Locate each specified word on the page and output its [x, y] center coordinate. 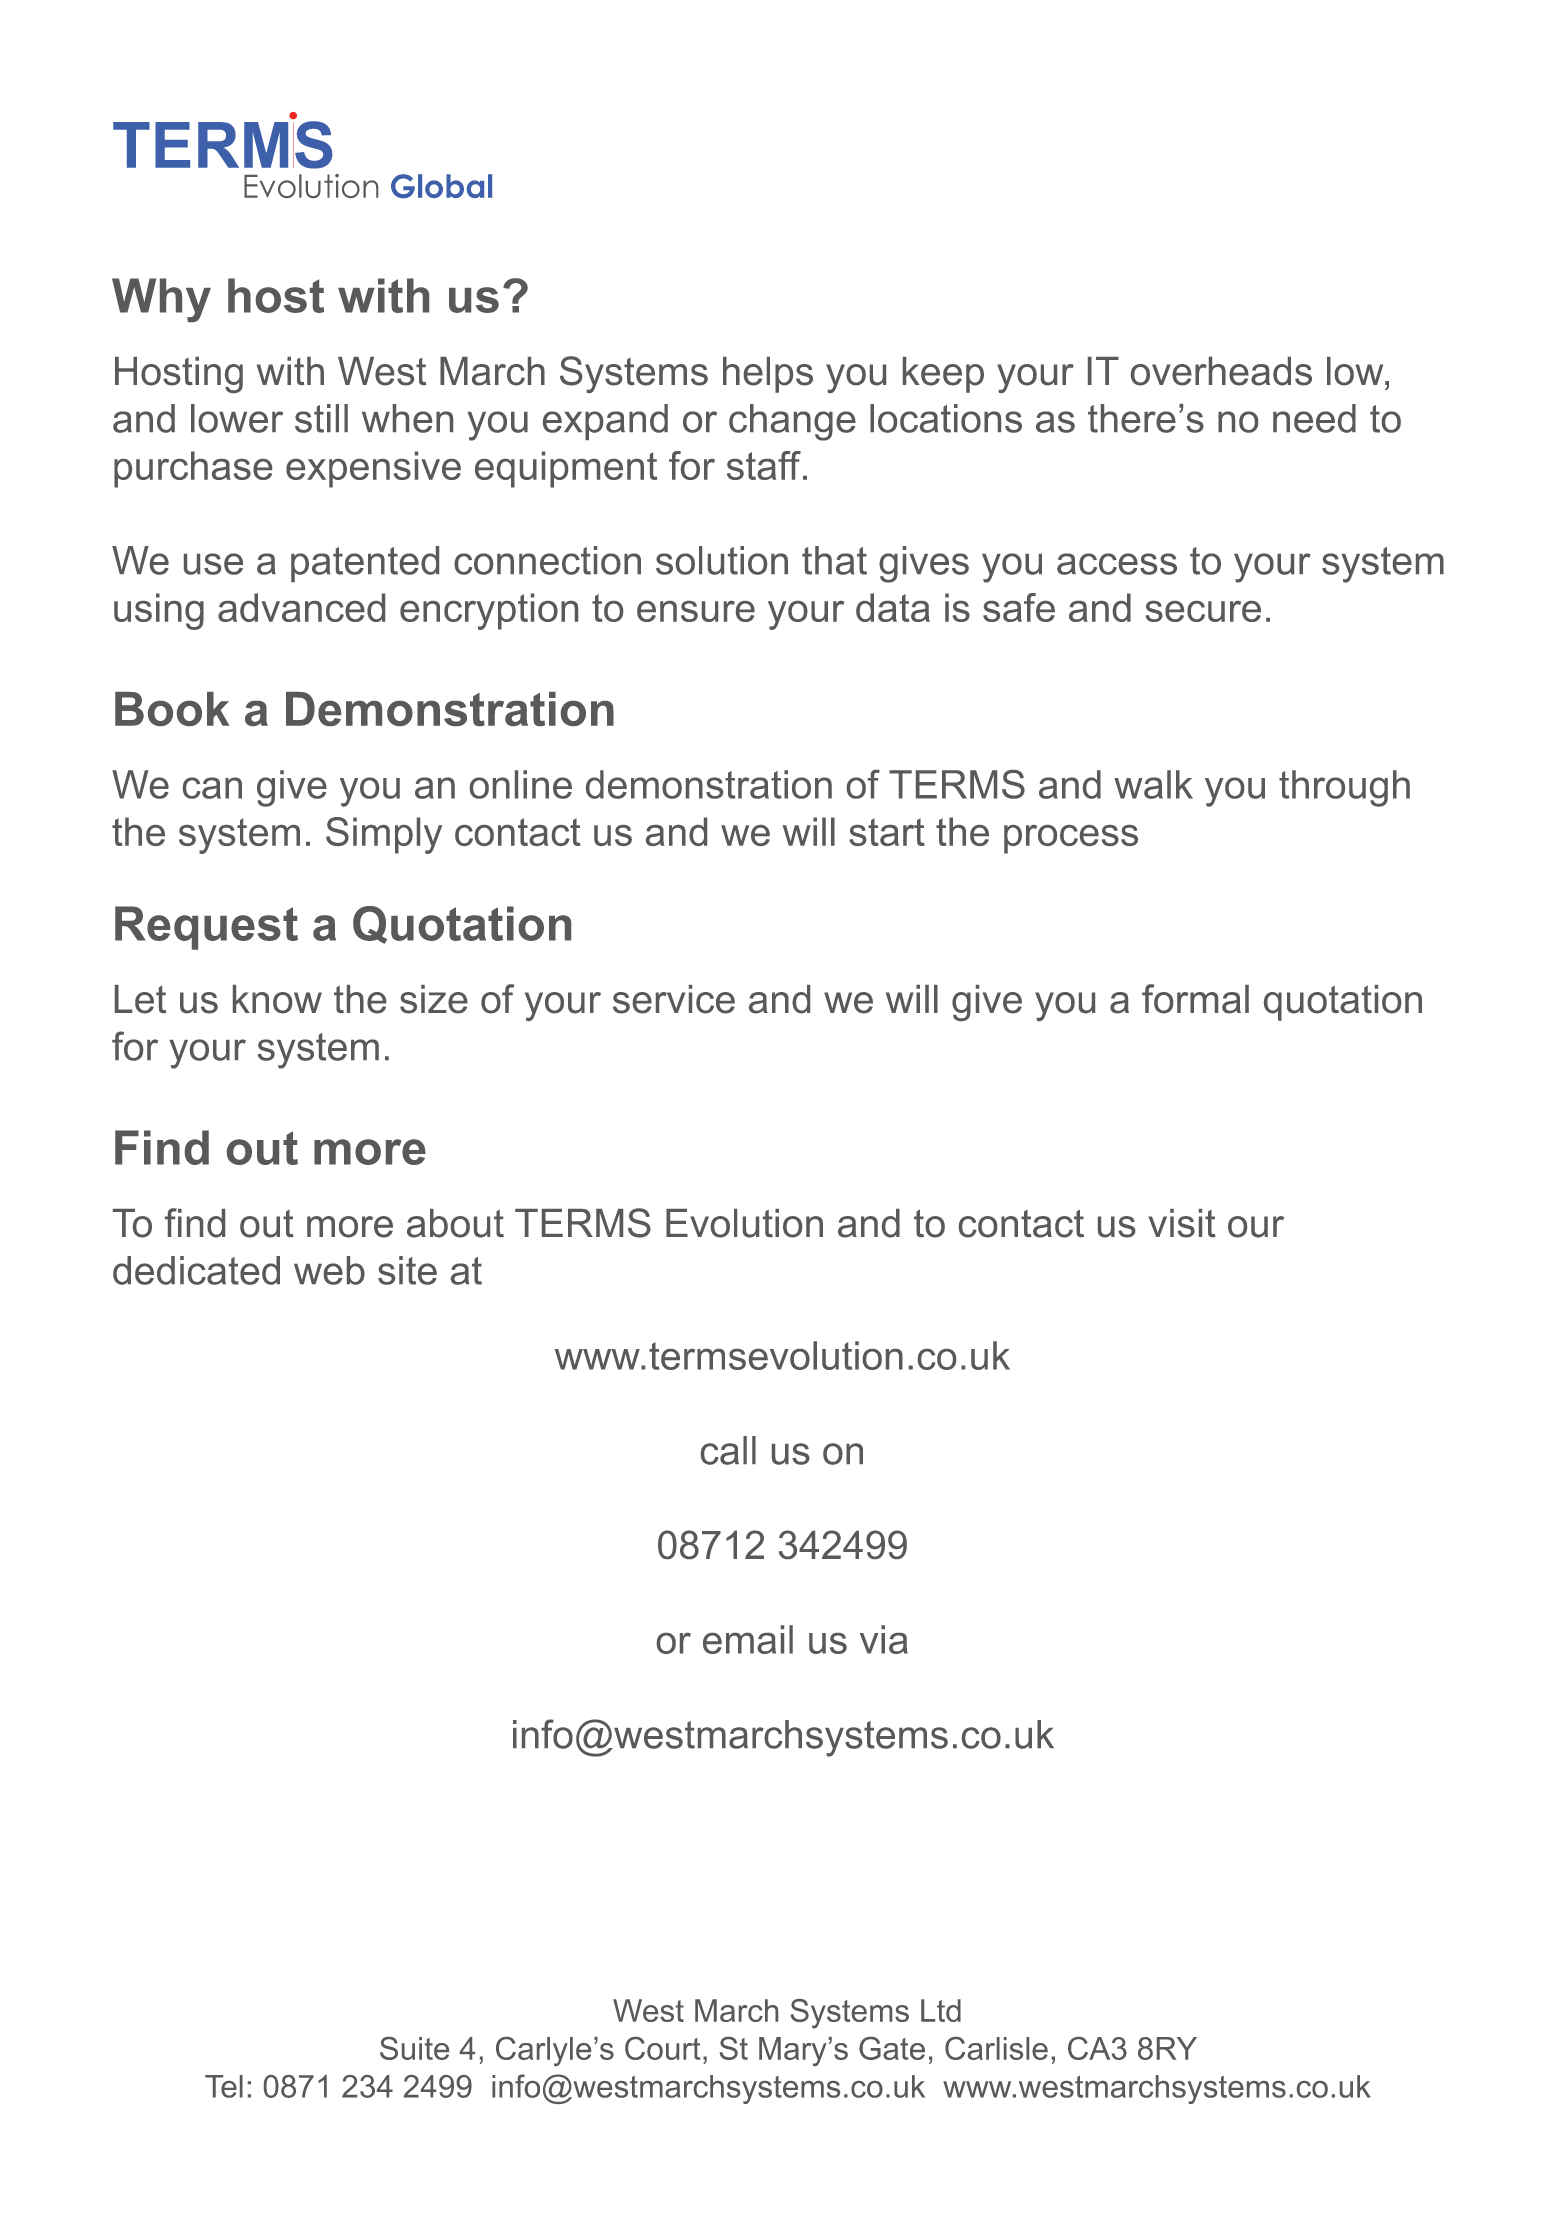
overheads [1221, 371]
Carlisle [996, 2048]
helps [768, 375]
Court [663, 2048]
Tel [224, 2086]
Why [161, 300]
